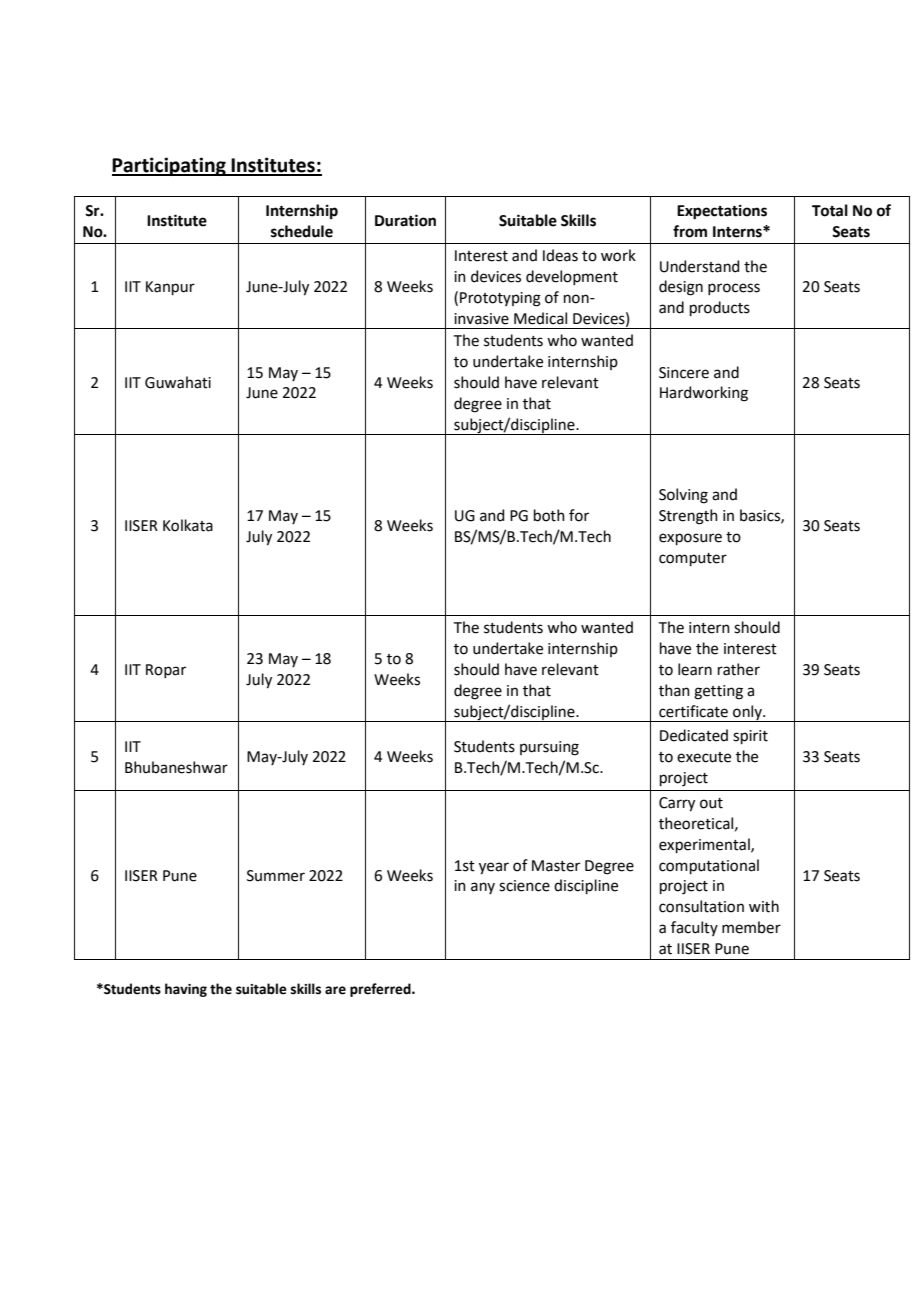 Image resolution: width=924 pixels, height=1307 pixels. Describe the element at coordinates (188, 525) in the screenshot. I see `Kolkata` at that location.
